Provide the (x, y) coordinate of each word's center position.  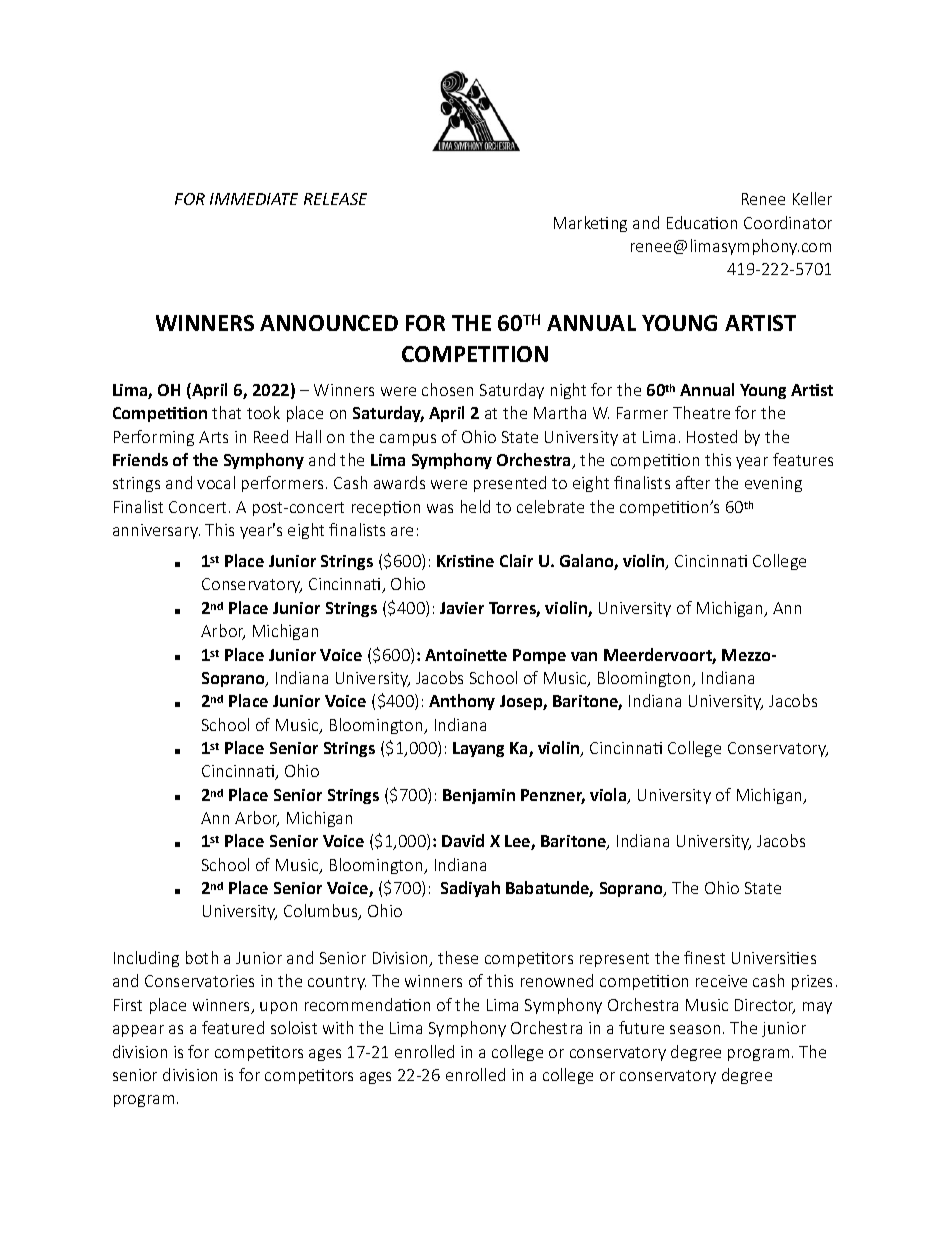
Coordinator (788, 222)
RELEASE (335, 199)
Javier (462, 608)
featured (233, 1027)
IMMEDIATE (254, 199)
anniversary (156, 531)
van (584, 656)
